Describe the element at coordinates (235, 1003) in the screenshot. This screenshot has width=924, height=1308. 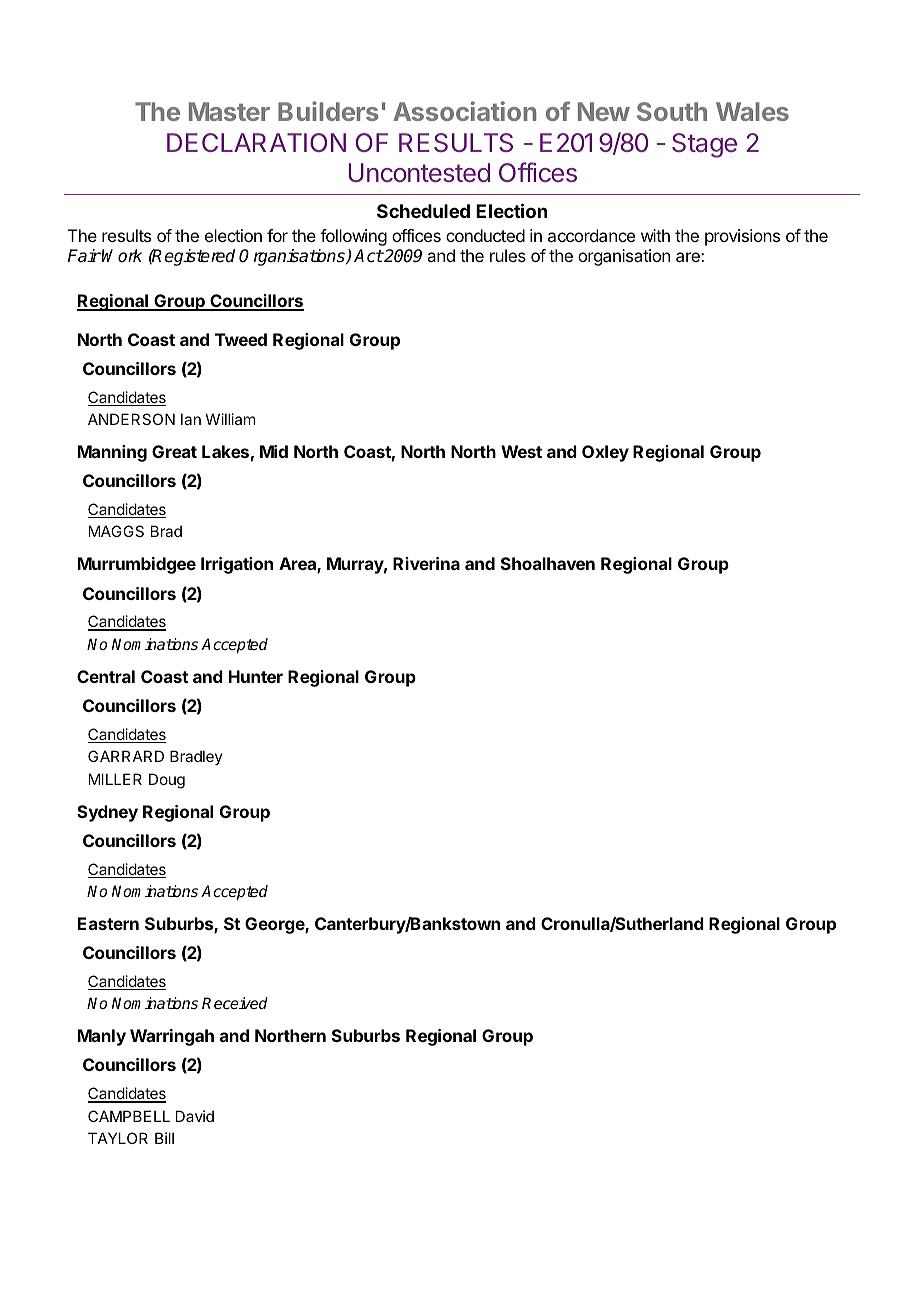
I see `Received` at that location.
